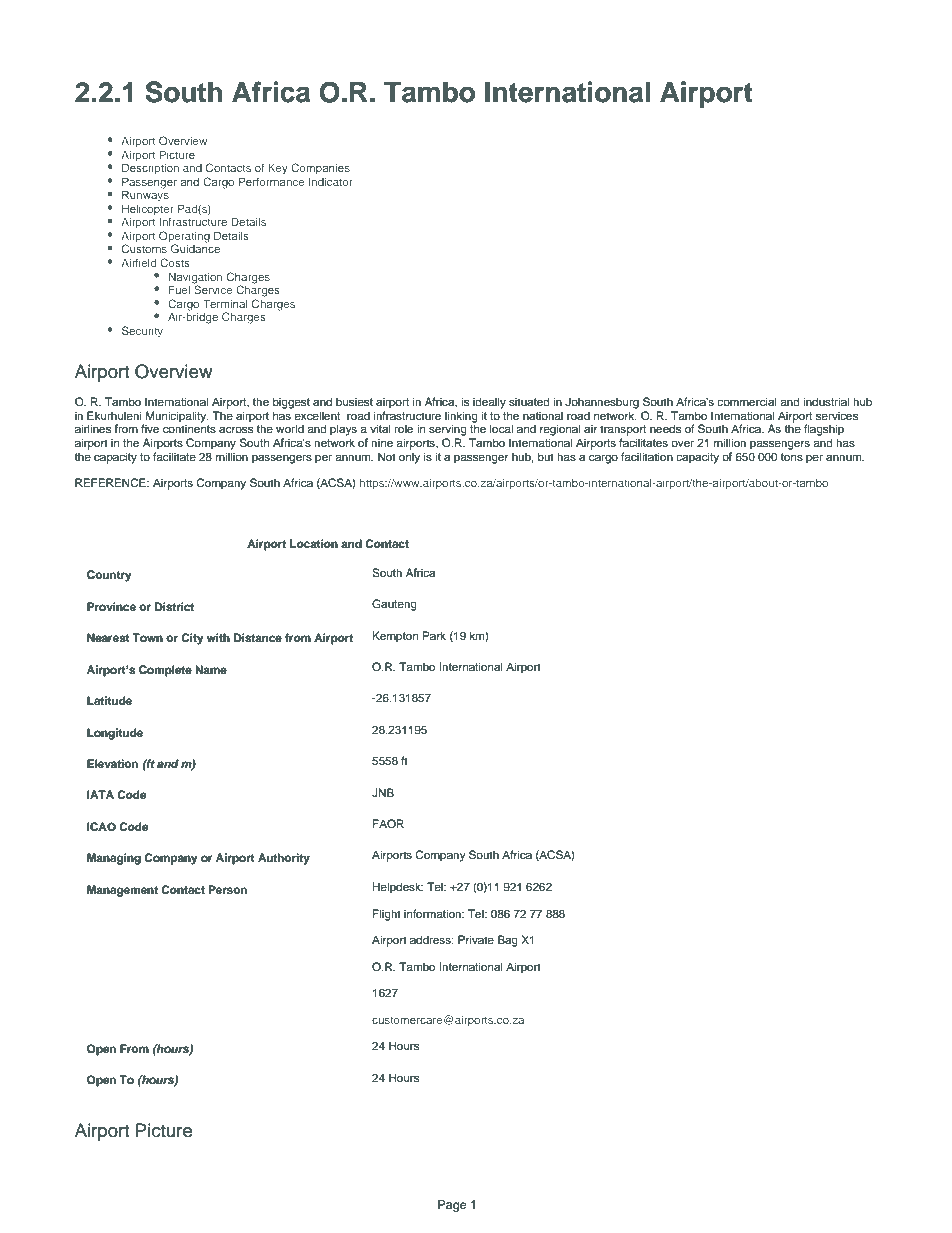 The image size is (952, 1233). I want to click on Page, so click(452, 1206).
